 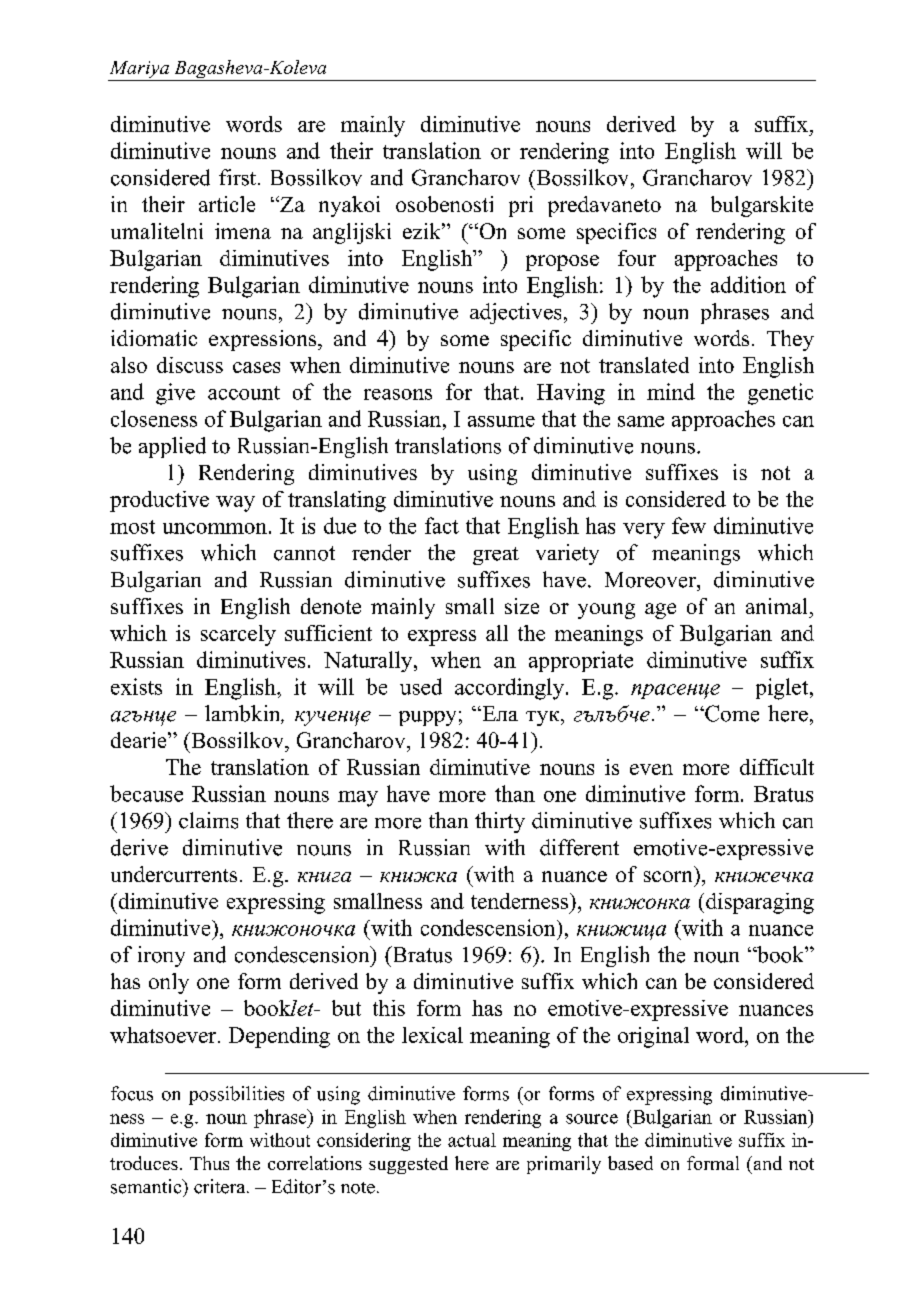 What do you see at coordinates (227, 204) in the screenshot?
I see `article` at bounding box center [227, 204].
